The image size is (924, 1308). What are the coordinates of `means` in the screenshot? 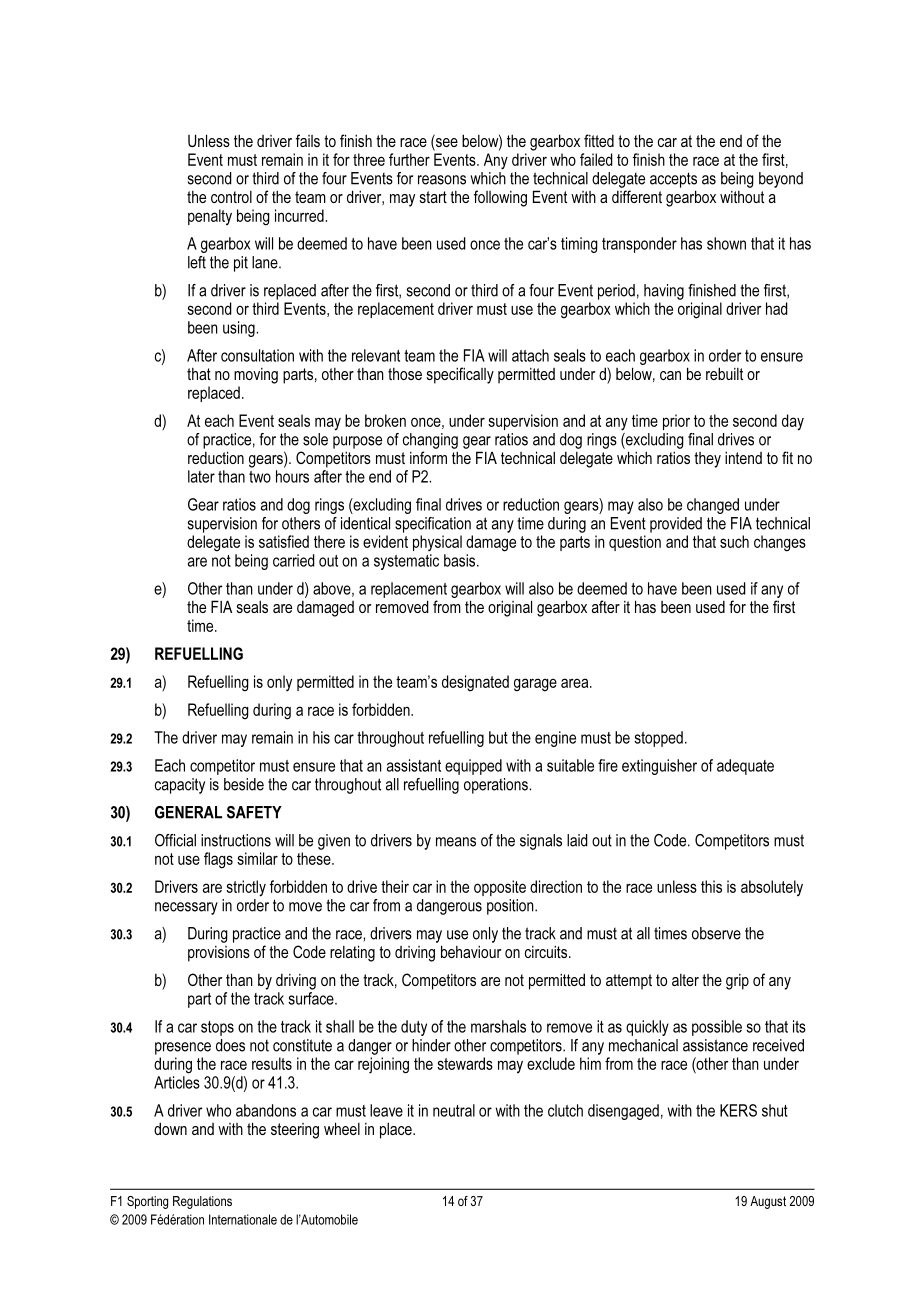 It's located at (456, 842).
